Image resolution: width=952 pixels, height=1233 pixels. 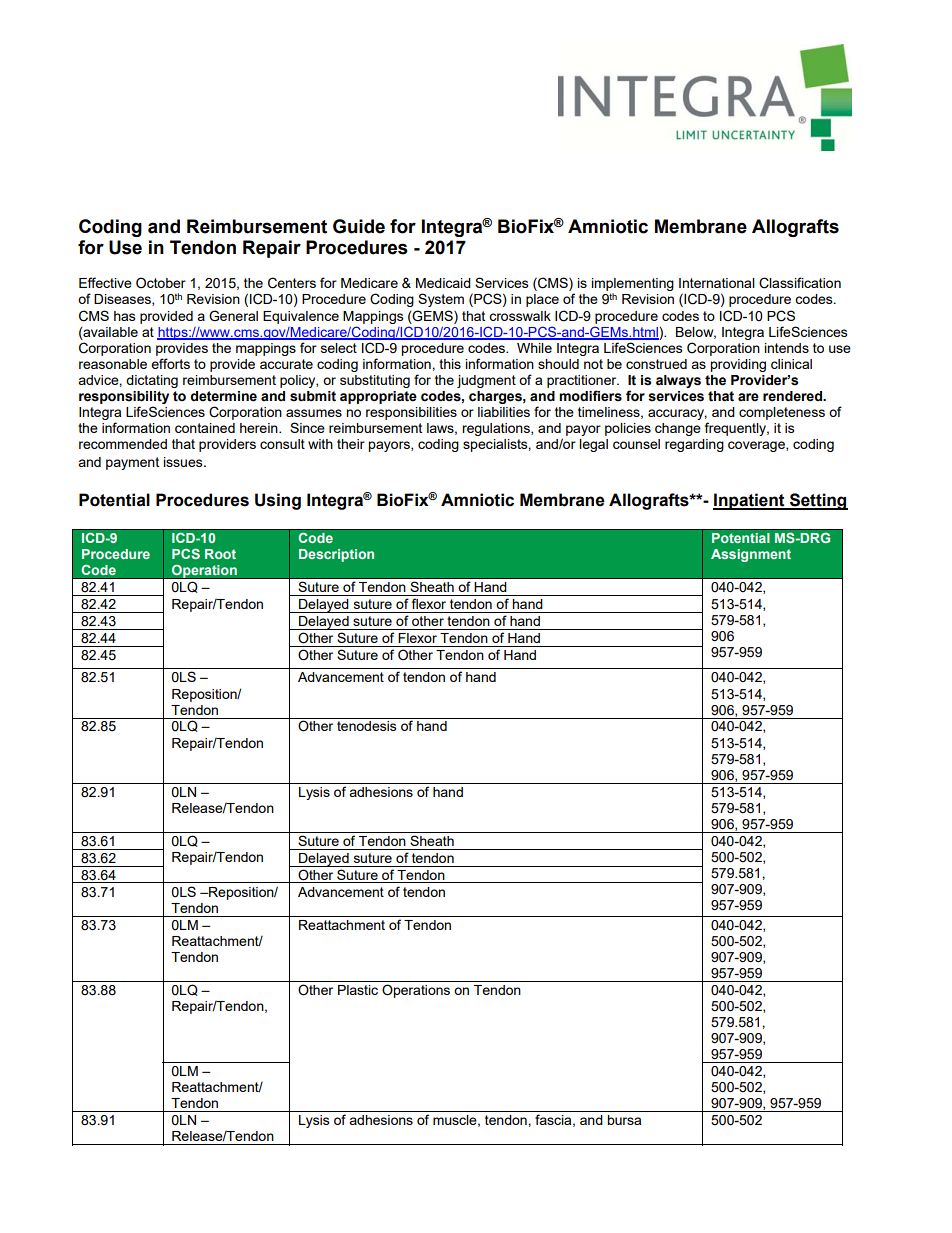 What do you see at coordinates (278, 501) in the screenshot?
I see `Using` at bounding box center [278, 501].
